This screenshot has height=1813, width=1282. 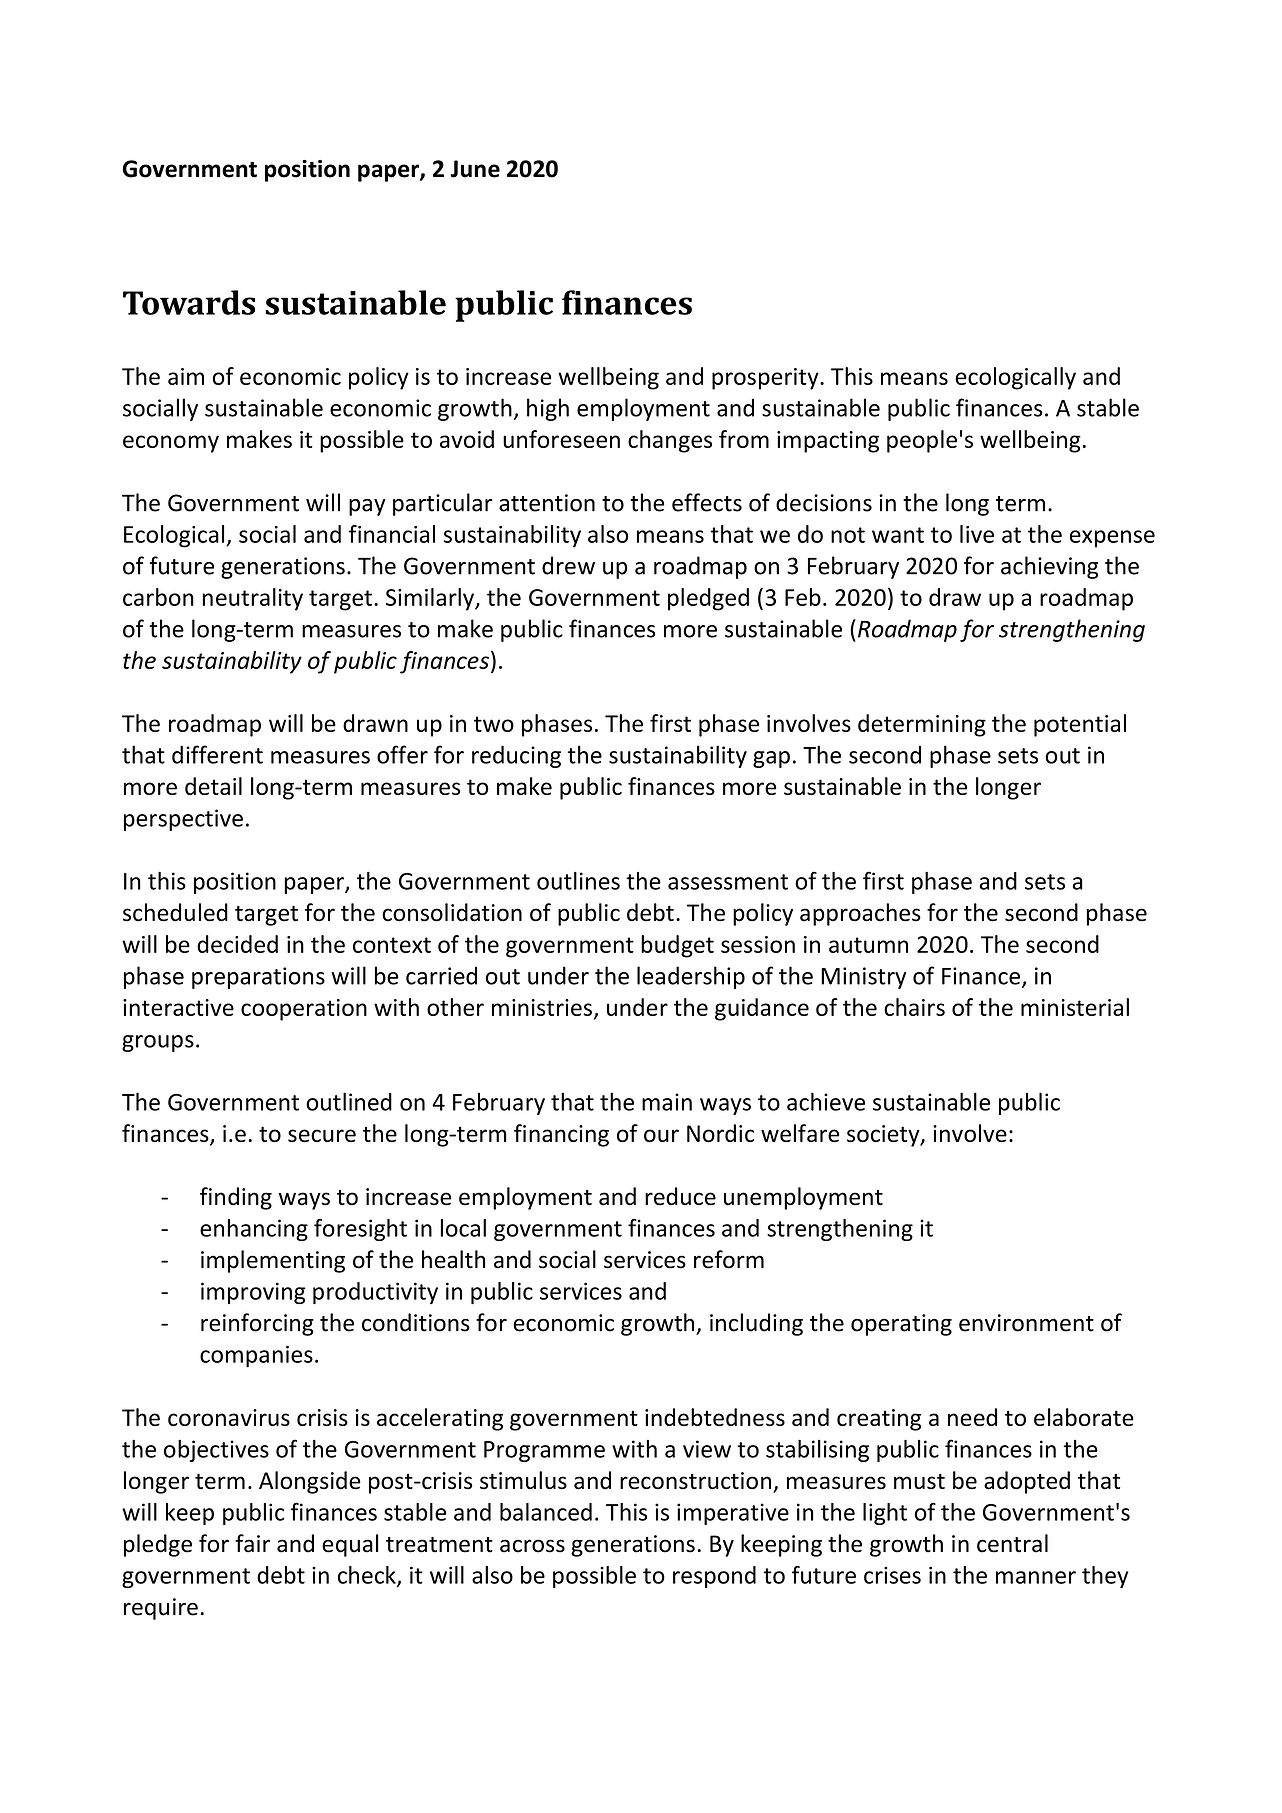 I want to click on fair, so click(x=252, y=1543).
